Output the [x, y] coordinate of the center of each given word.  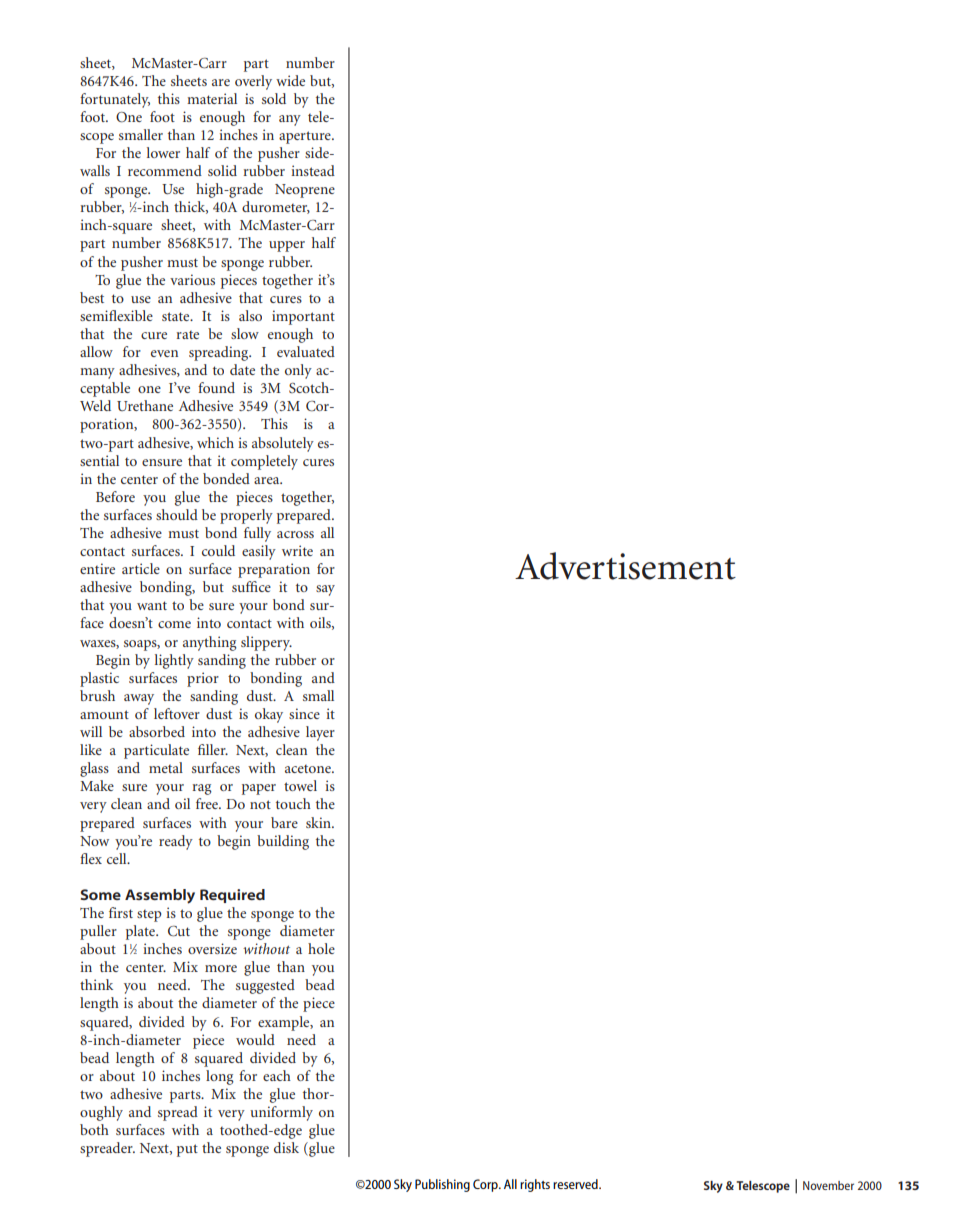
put [187, 1150]
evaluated [306, 351]
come [174, 624]
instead [313, 170]
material [212, 98]
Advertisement [625, 566]
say [325, 590]
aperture [306, 137]
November [828, 1185]
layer [320, 733]
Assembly [160, 896]
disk [286, 1147]
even [164, 353]
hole [321, 948]
